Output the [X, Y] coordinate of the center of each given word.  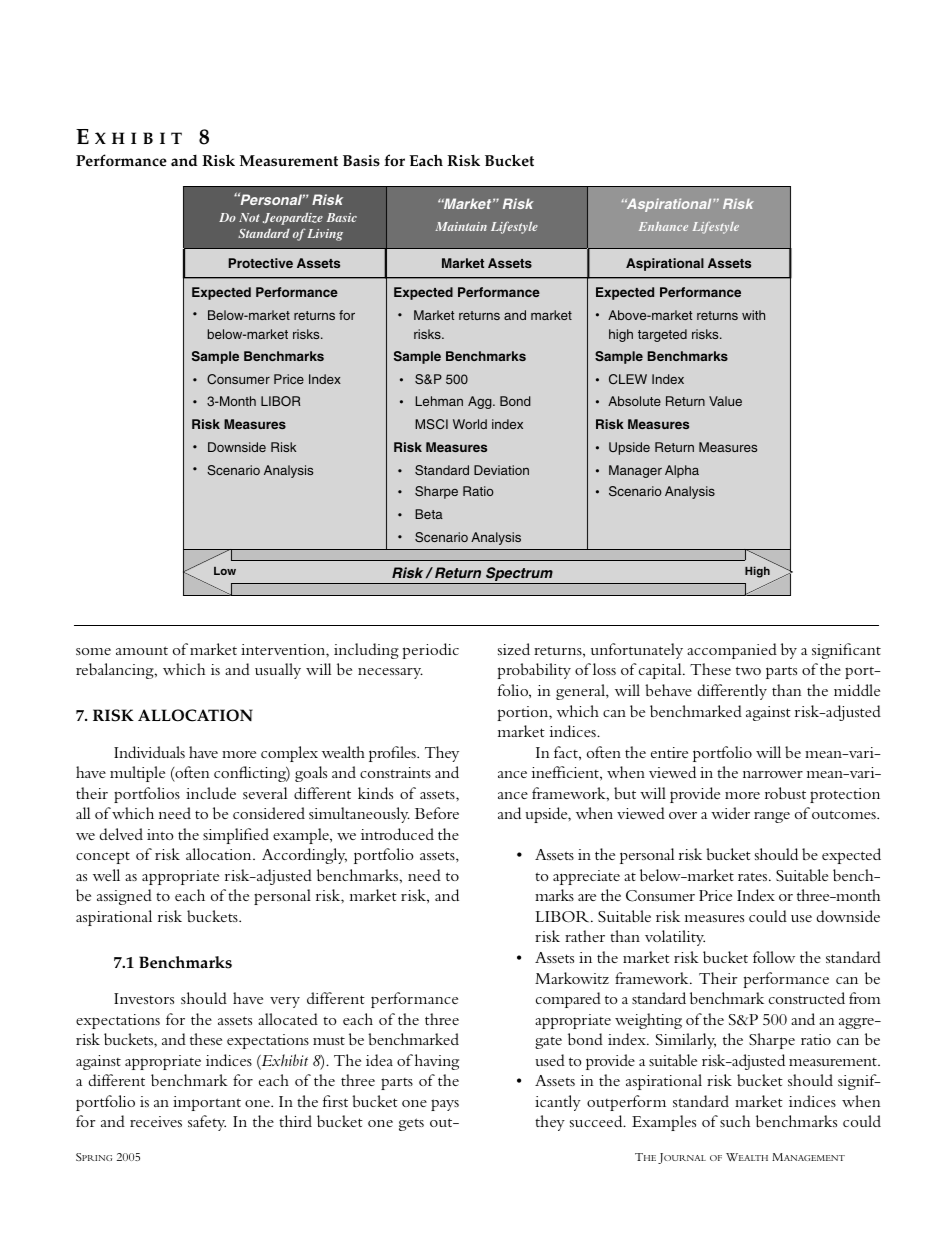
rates [754, 876]
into [160, 834]
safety [207, 1123]
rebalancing [116, 671]
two [748, 670]
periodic [430, 651]
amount [142, 650]
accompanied [732, 651]
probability [534, 671]
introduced [397, 834]
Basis [361, 161]
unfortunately [637, 651]
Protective [261, 263]
